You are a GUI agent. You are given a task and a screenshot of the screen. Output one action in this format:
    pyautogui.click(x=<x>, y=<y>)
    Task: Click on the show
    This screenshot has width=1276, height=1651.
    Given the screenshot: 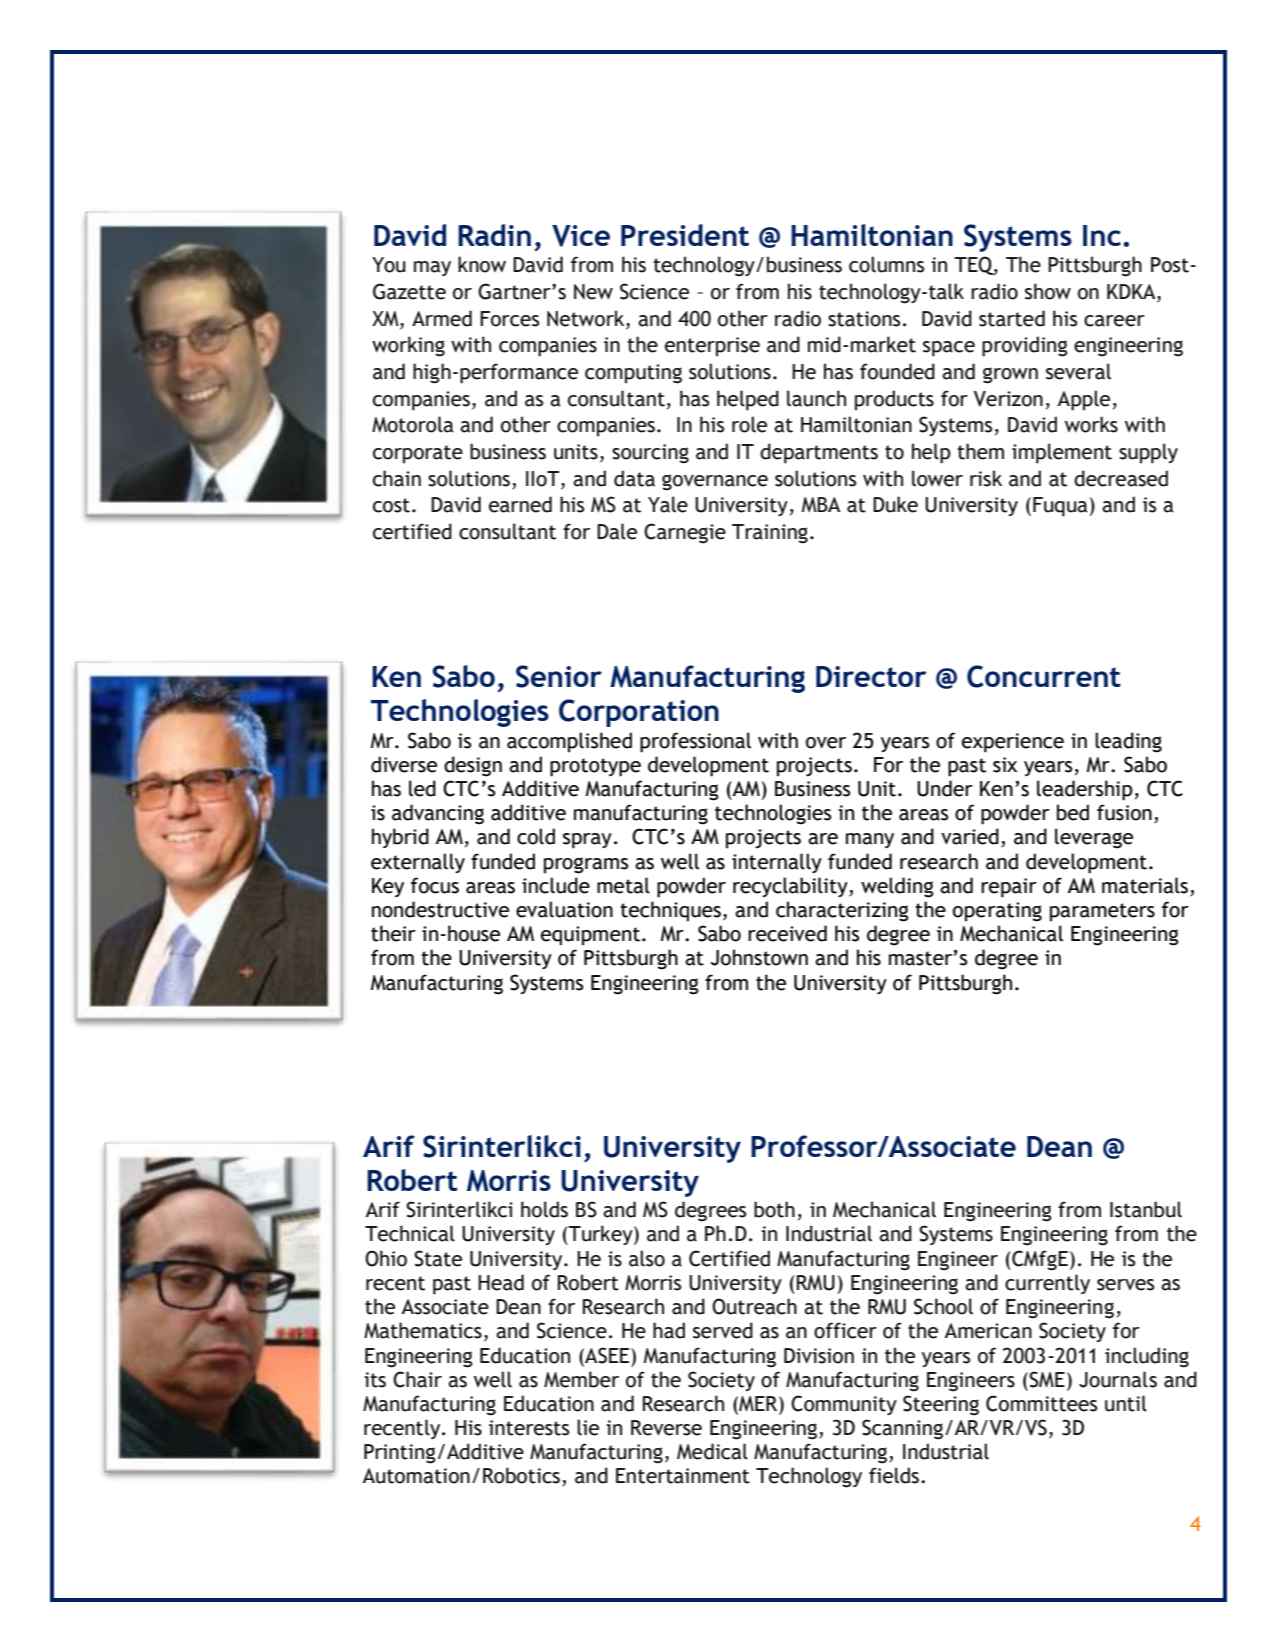 What is the action you would take?
    pyautogui.click(x=1048, y=291)
